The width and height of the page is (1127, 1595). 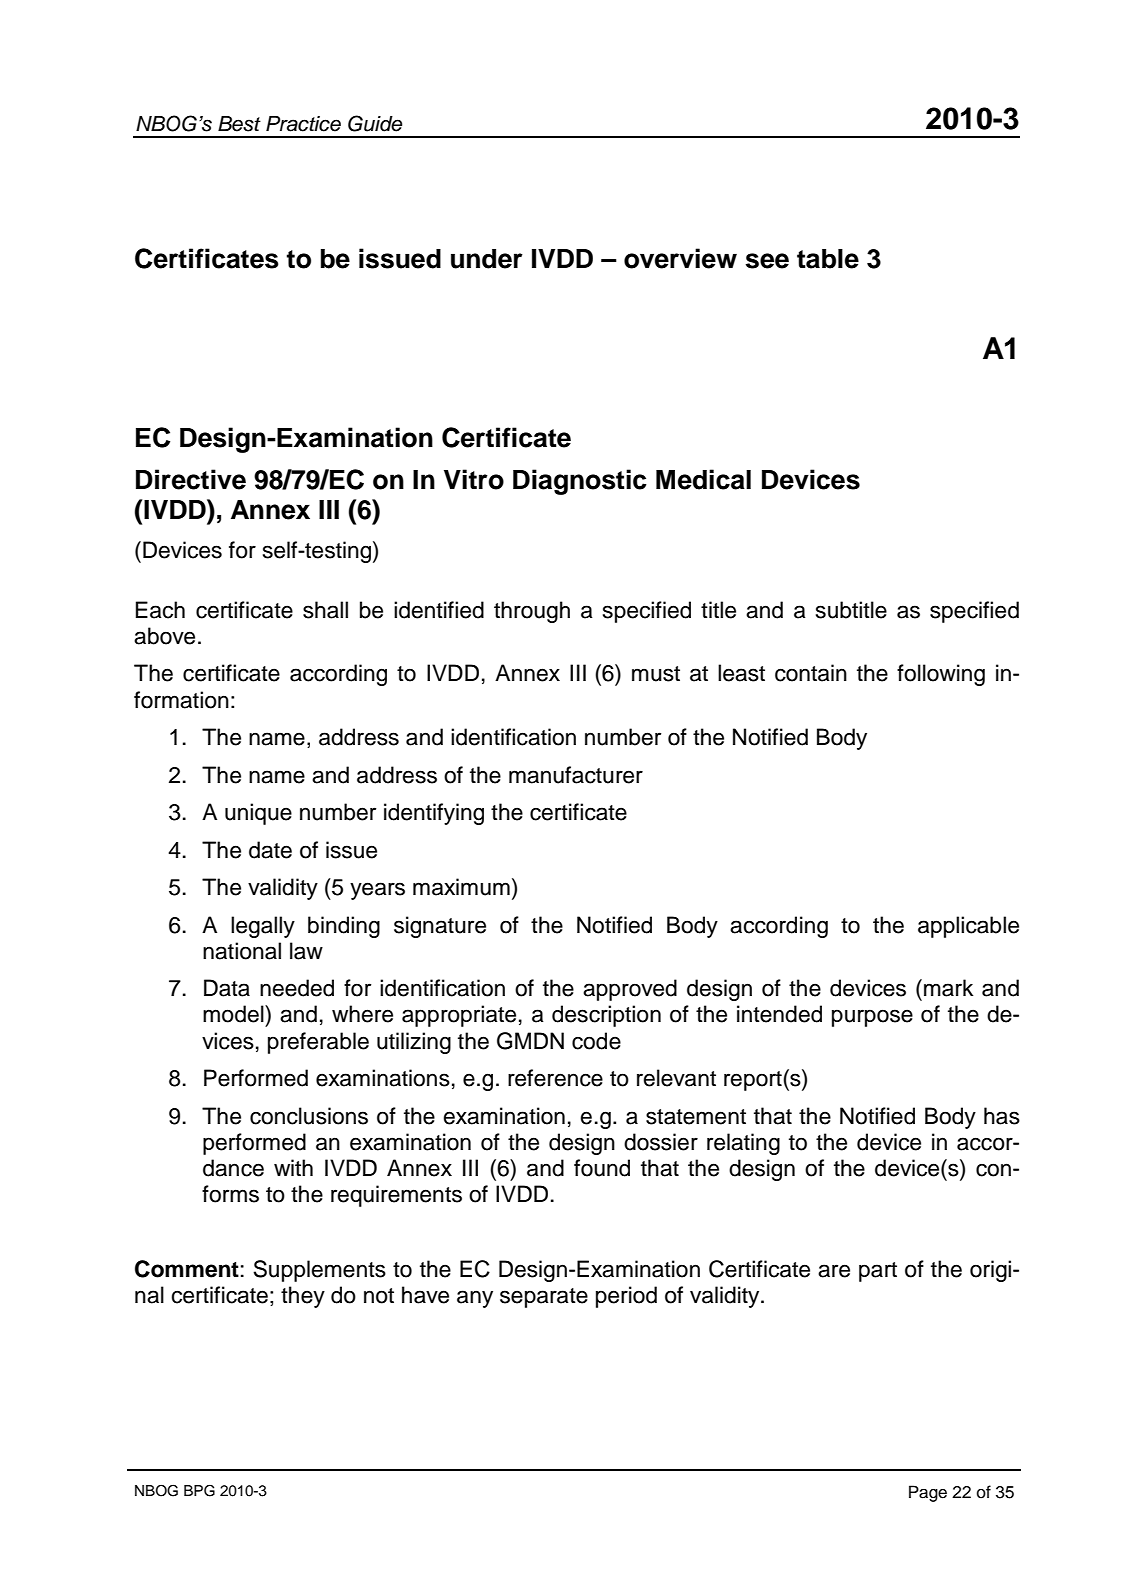 What do you see at coordinates (239, 124) in the page?
I see `Best` at bounding box center [239, 124].
